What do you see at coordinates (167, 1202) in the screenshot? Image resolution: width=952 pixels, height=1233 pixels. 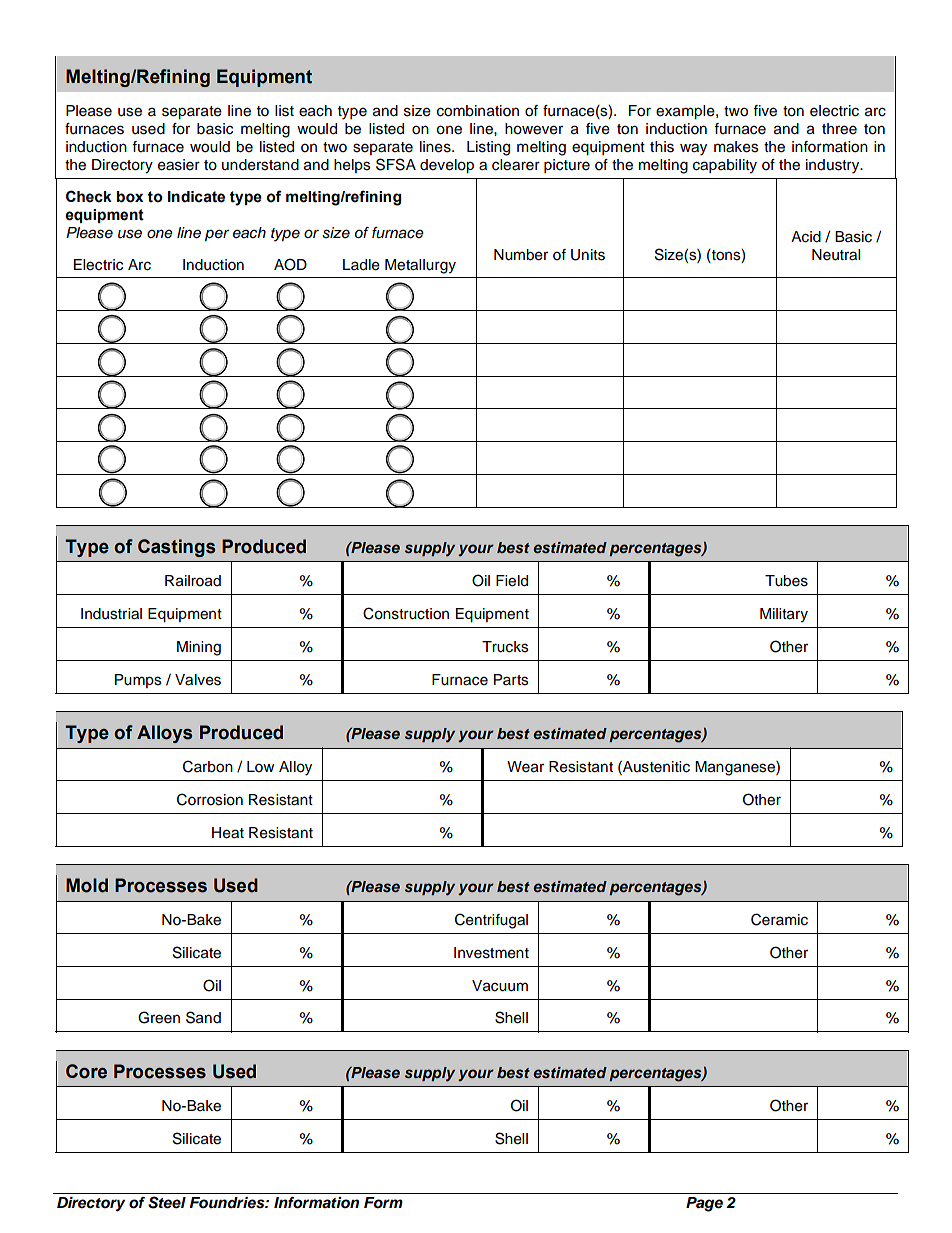 I see `Steel` at bounding box center [167, 1202].
